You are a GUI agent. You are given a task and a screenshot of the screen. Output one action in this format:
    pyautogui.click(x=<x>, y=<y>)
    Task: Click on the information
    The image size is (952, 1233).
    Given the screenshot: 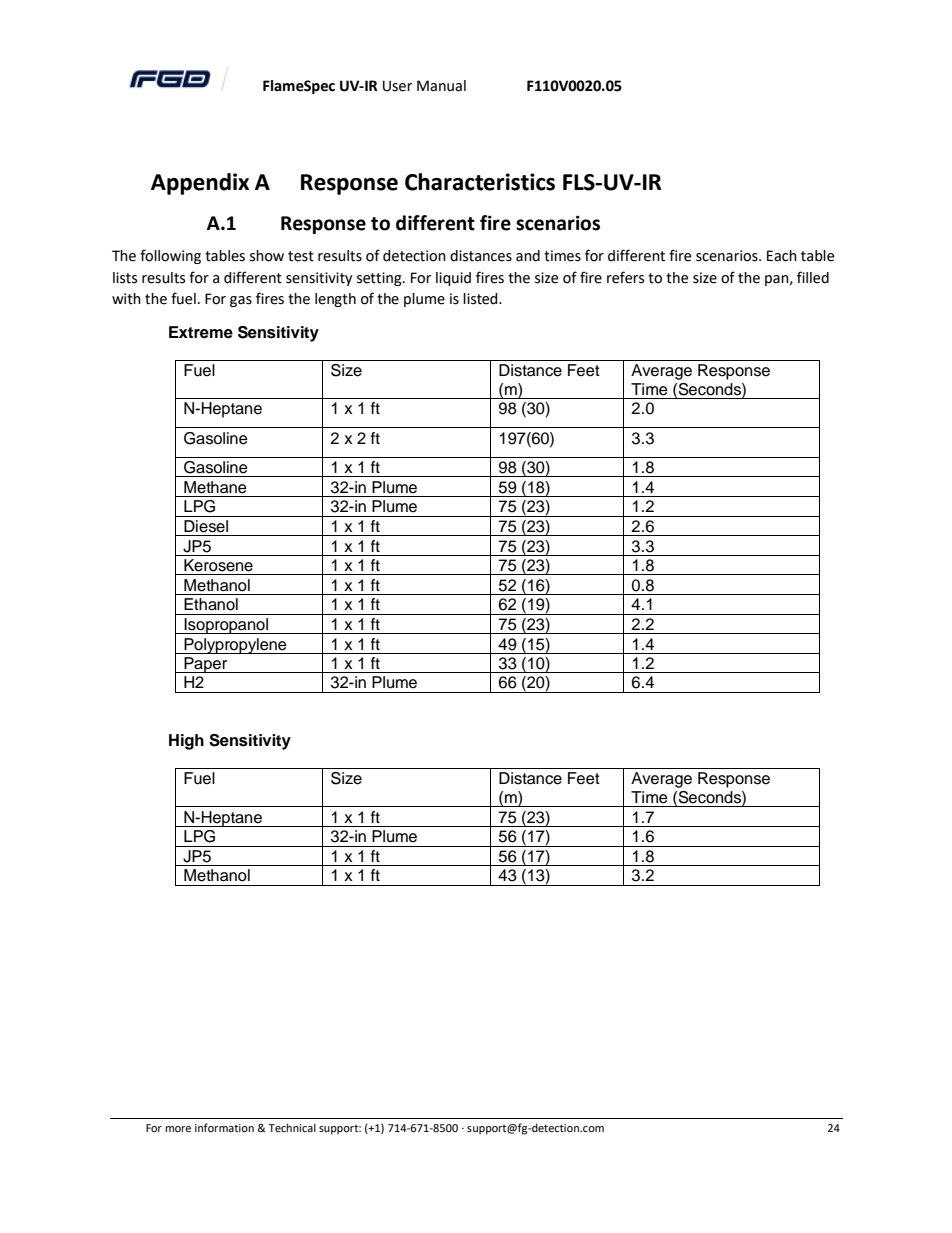 What is the action you would take?
    pyautogui.click(x=224, y=1127)
